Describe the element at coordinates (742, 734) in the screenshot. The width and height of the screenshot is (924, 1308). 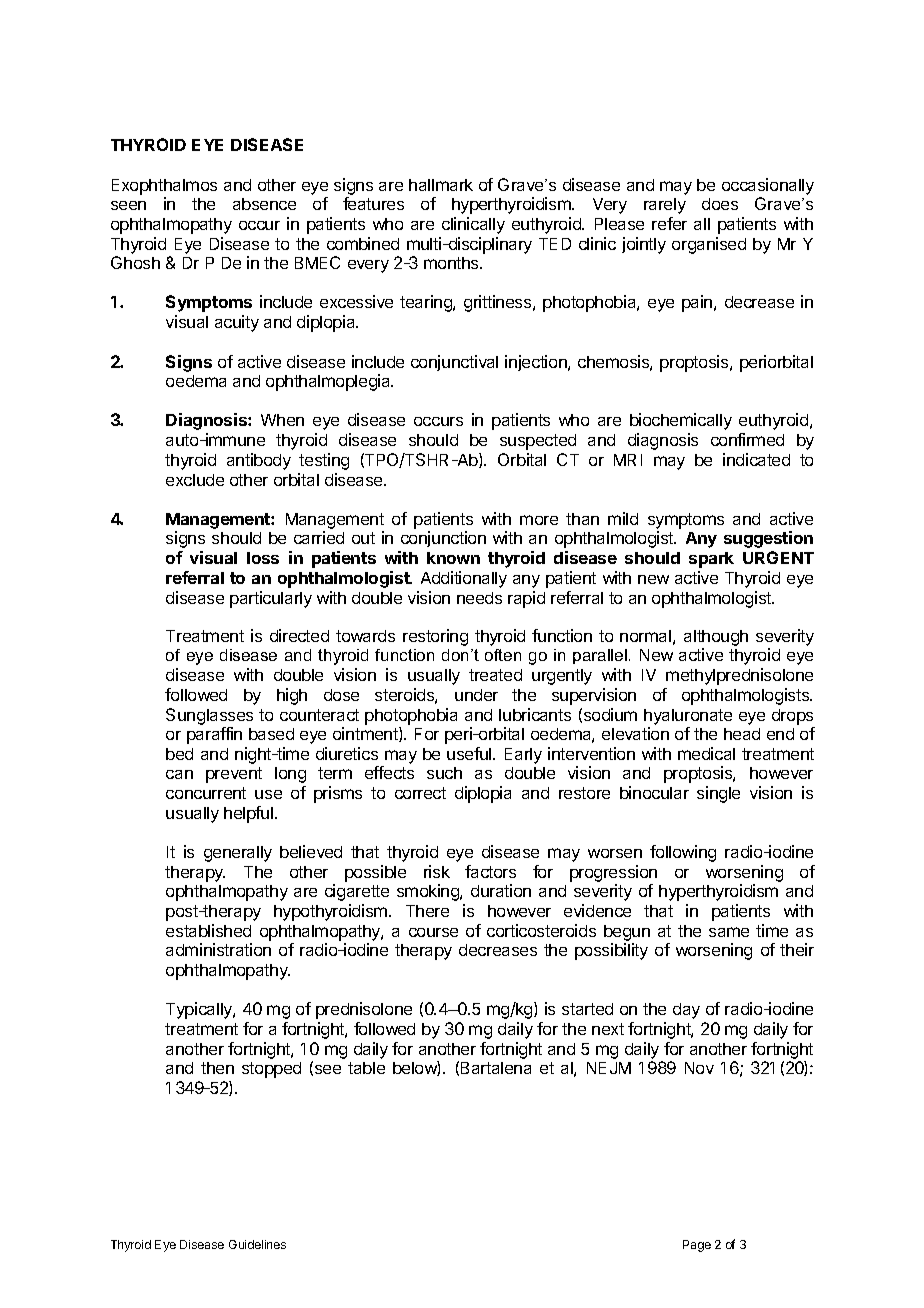
I see `head` at that location.
